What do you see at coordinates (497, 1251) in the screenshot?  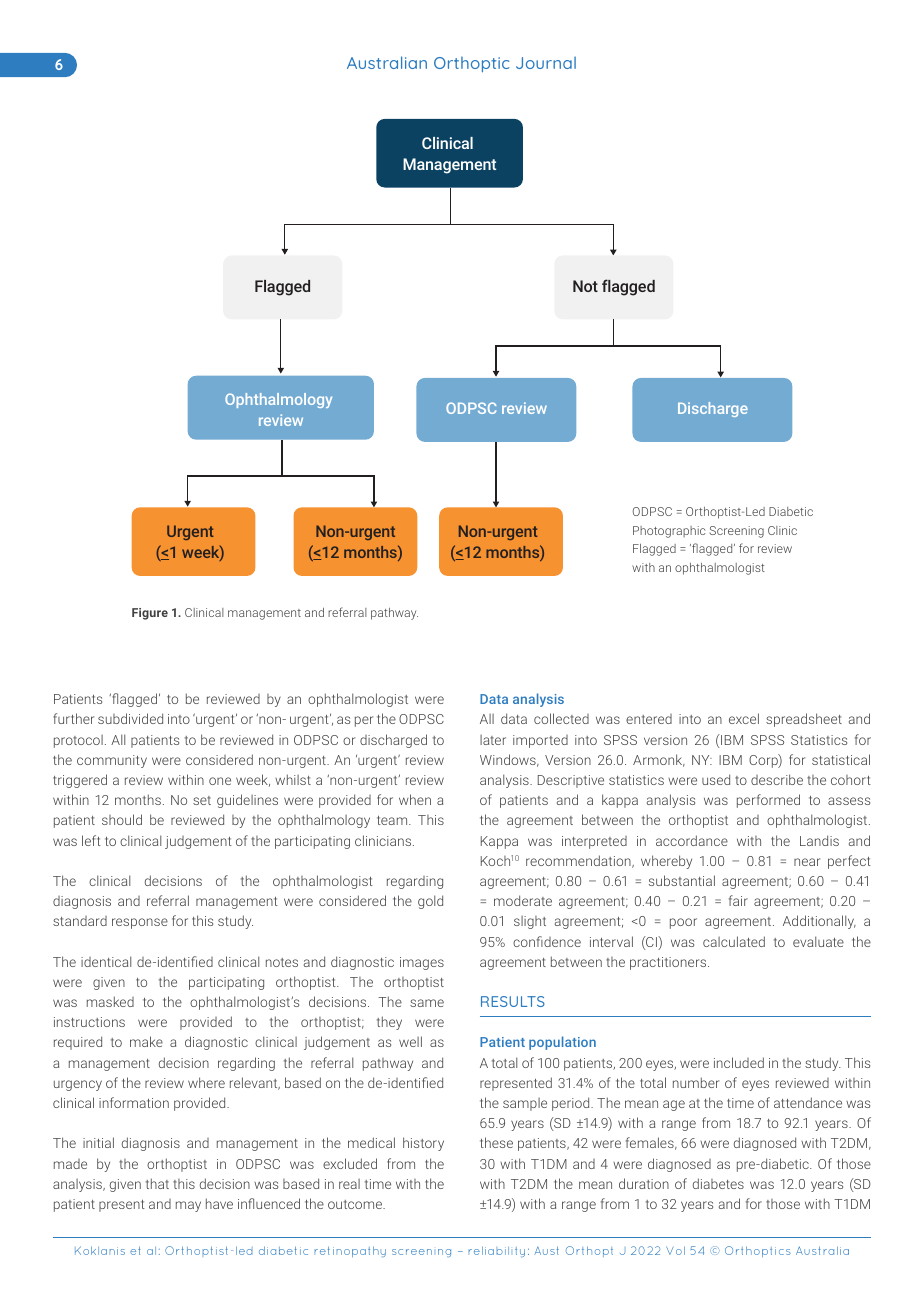 I see `reliability` at bounding box center [497, 1251].
